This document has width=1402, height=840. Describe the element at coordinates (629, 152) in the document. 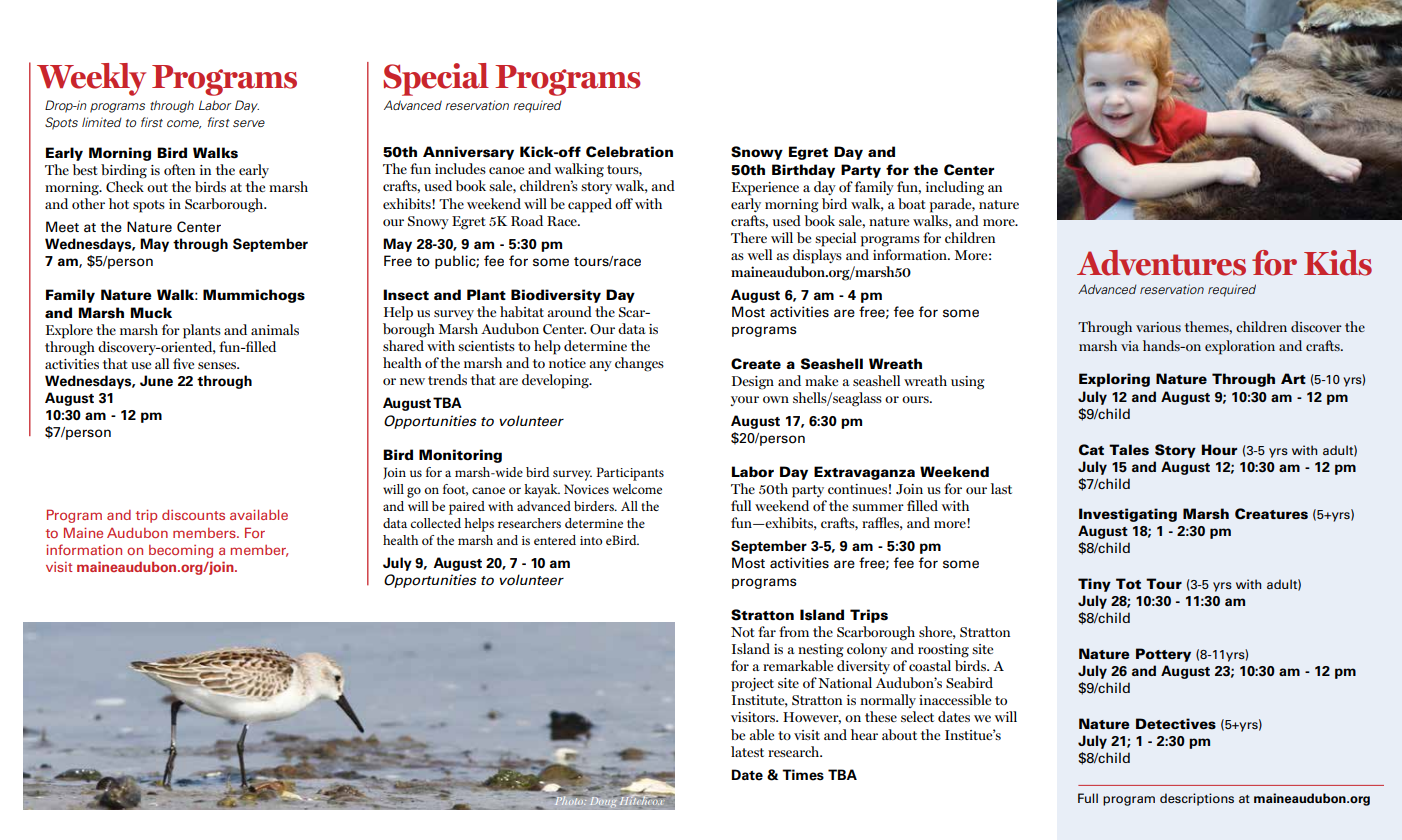

I see `Celebration` at that location.
